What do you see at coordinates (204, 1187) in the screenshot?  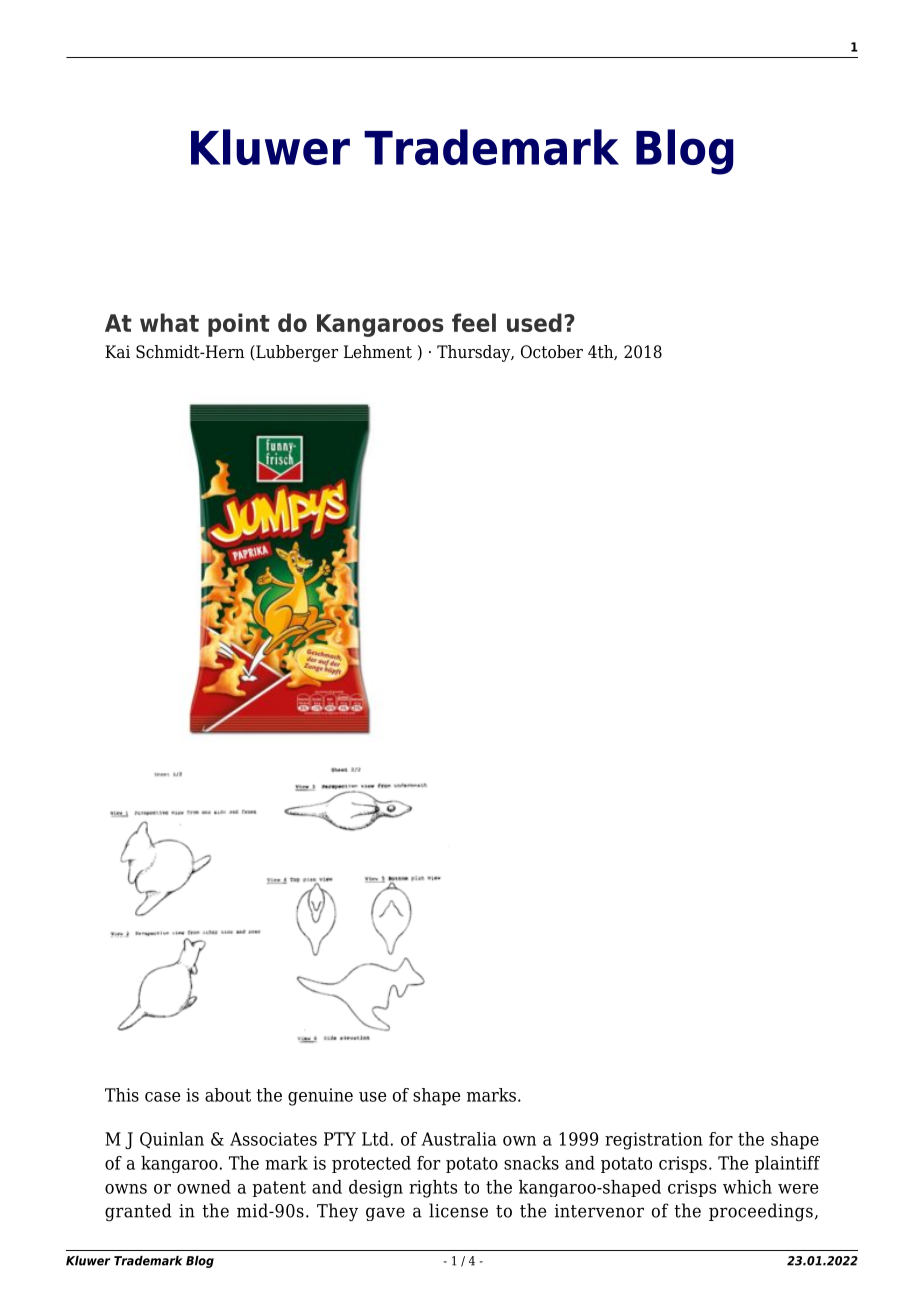 I see `owned` at bounding box center [204, 1187].
